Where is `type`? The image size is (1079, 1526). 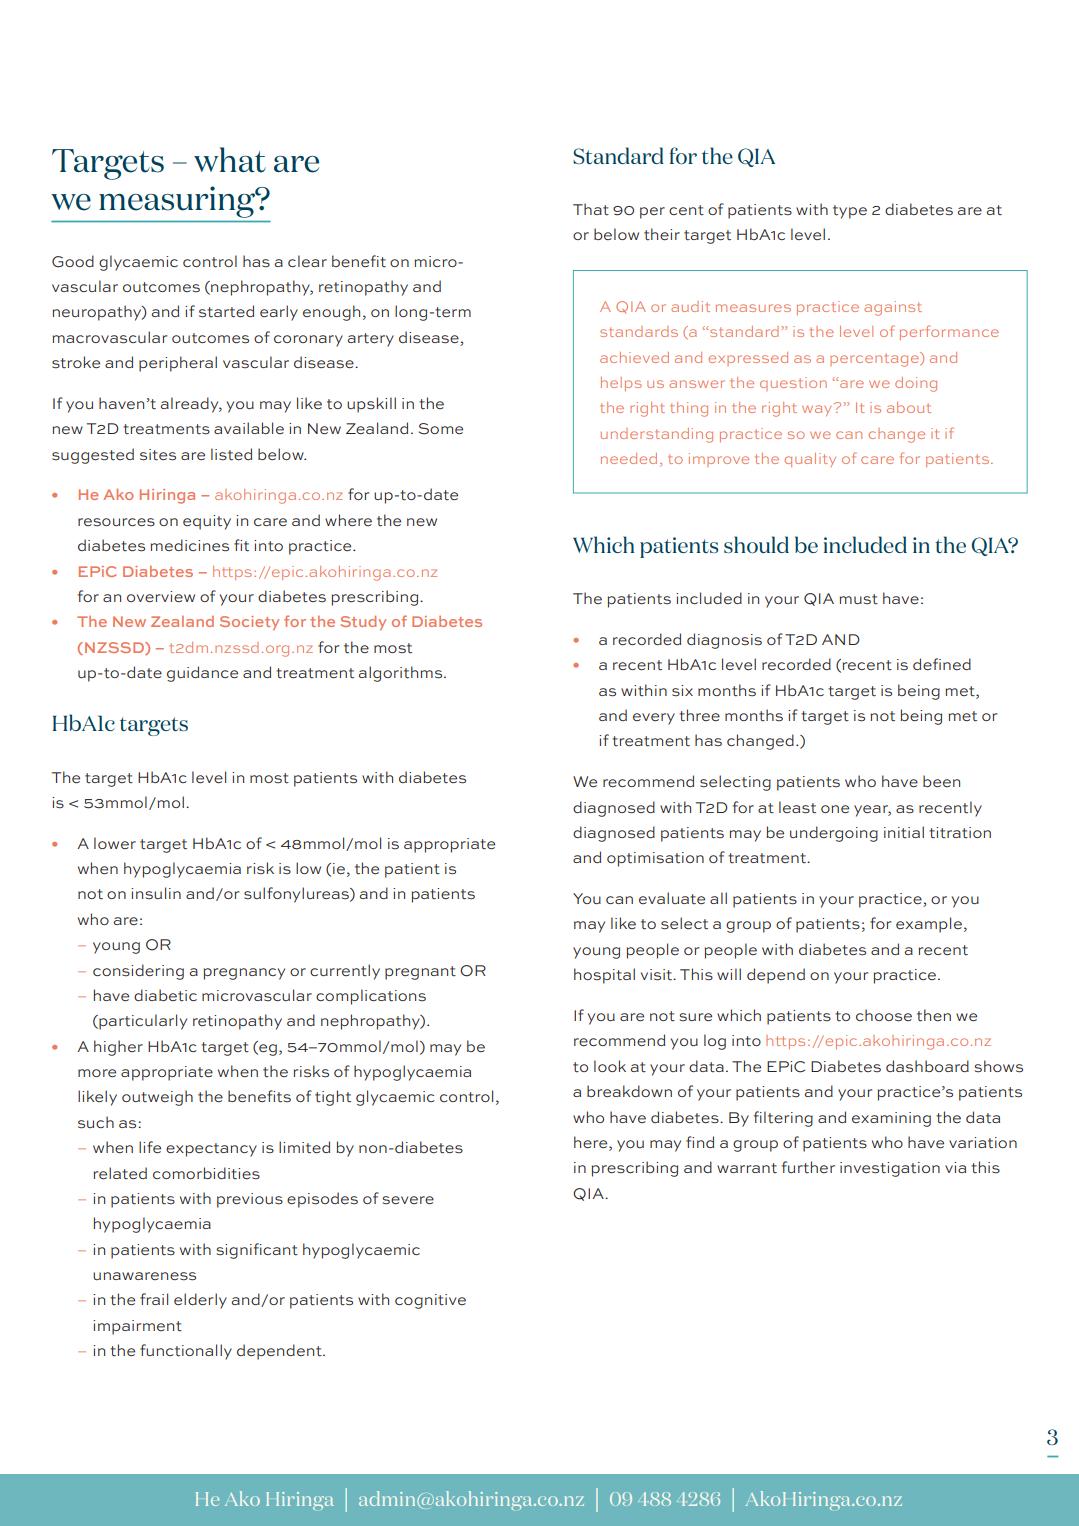 type is located at coordinates (850, 212).
